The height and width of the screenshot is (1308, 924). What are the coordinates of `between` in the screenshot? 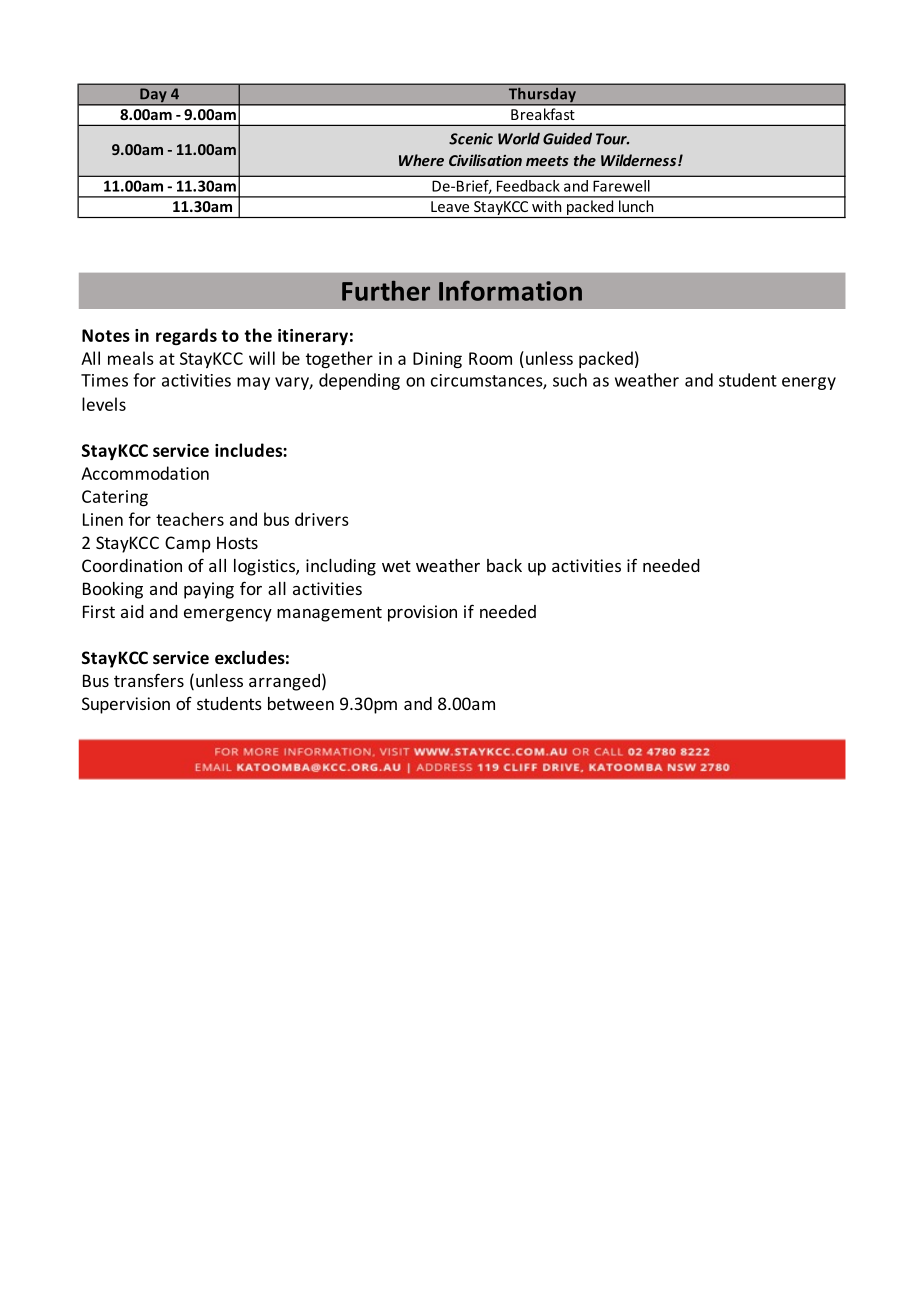 It's located at (301, 703).
